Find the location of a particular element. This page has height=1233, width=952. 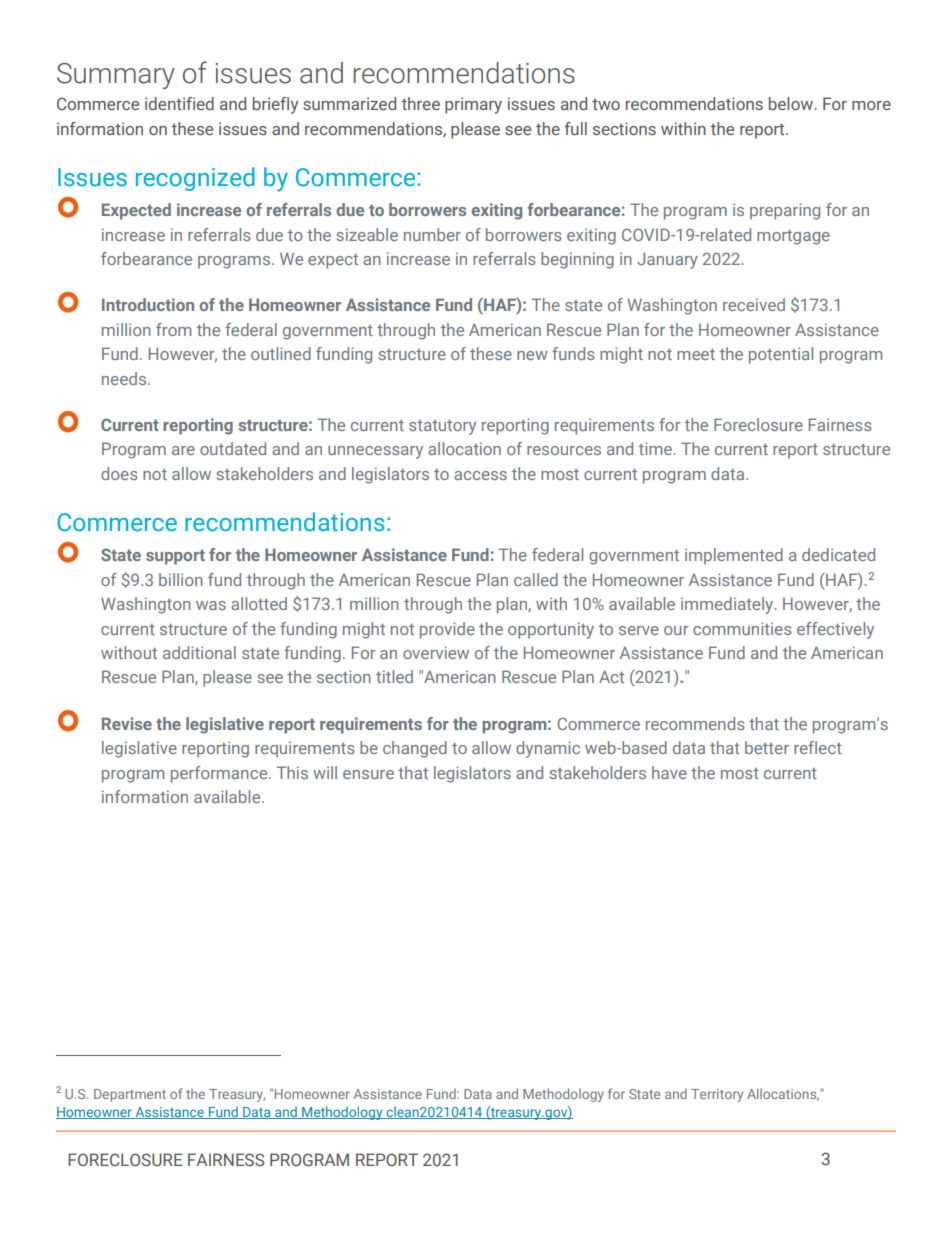

new is located at coordinates (532, 355).
